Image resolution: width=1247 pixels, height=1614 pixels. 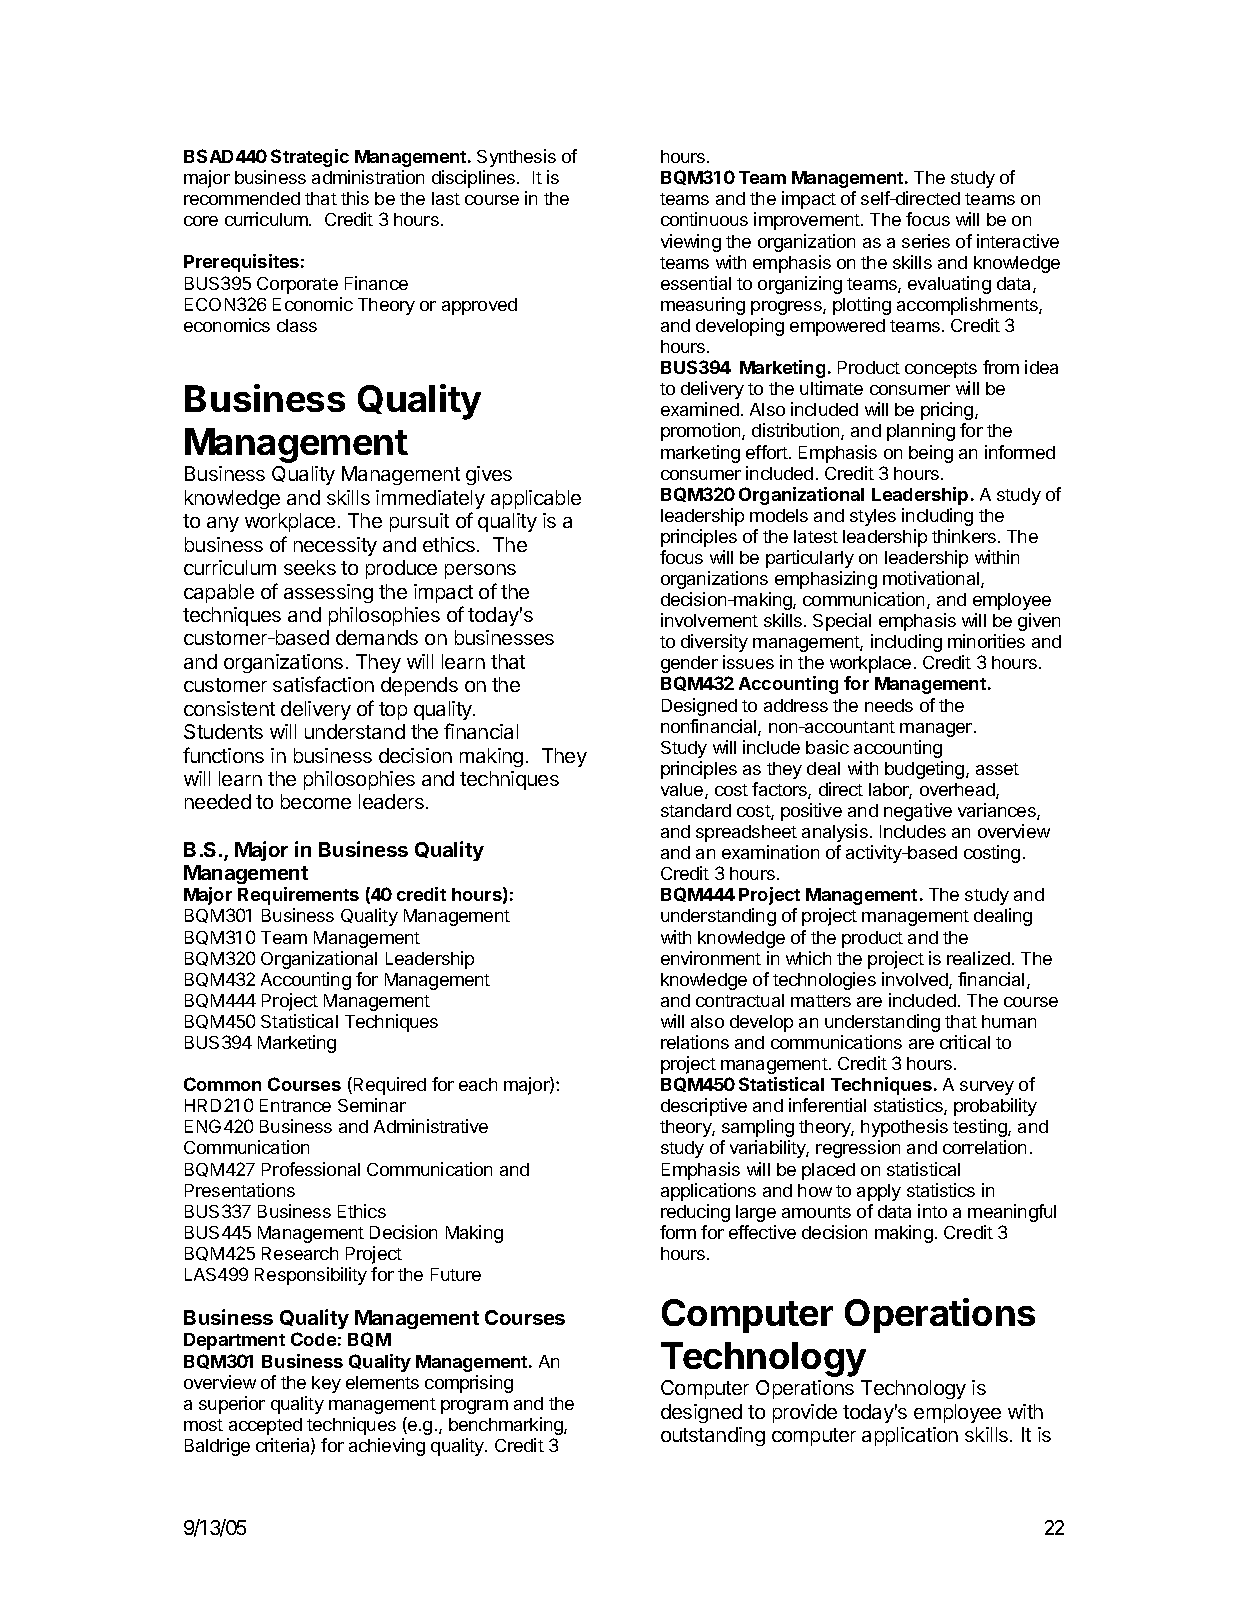 I want to click on series, so click(x=926, y=241).
